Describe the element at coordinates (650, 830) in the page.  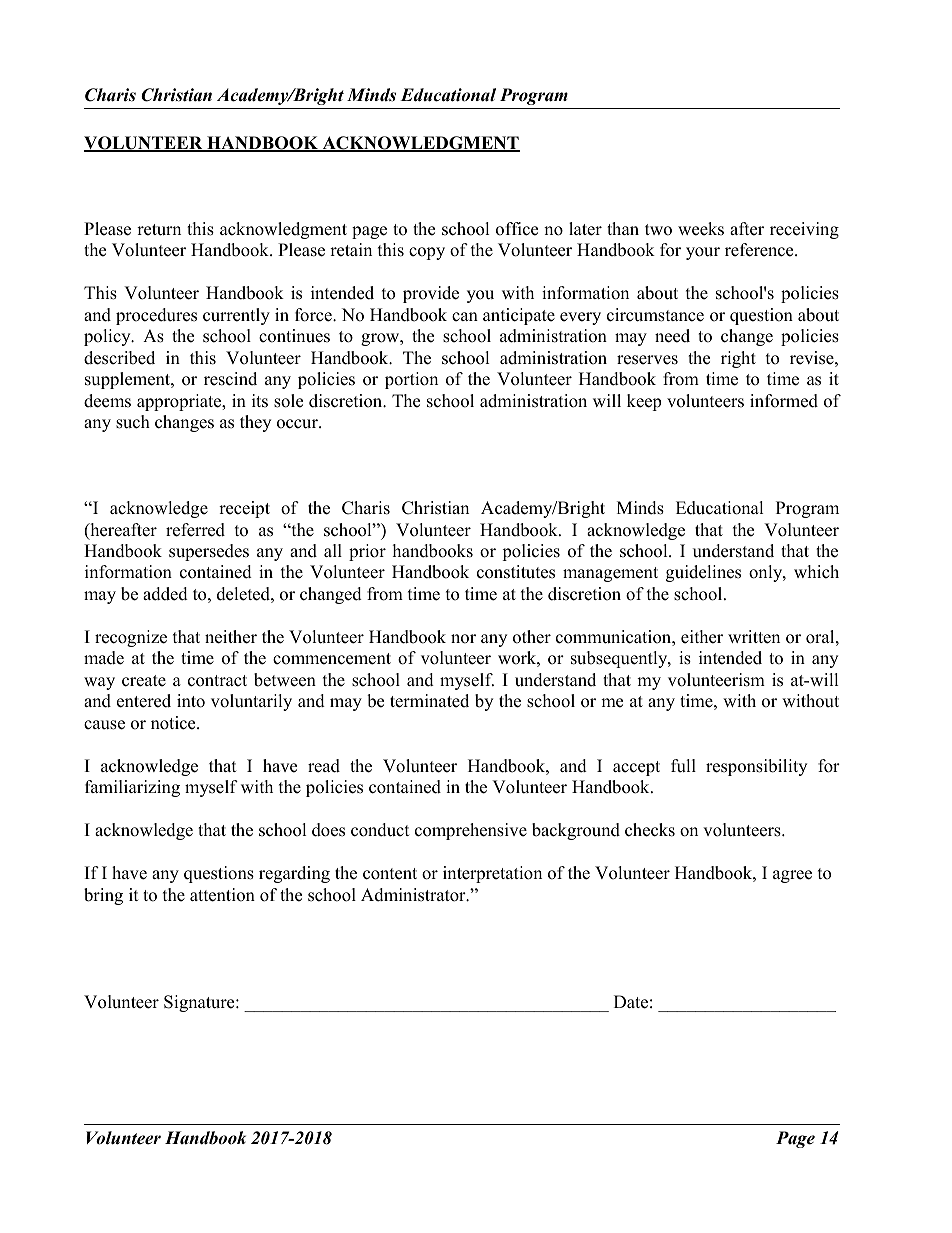
I see `checks` at that location.
